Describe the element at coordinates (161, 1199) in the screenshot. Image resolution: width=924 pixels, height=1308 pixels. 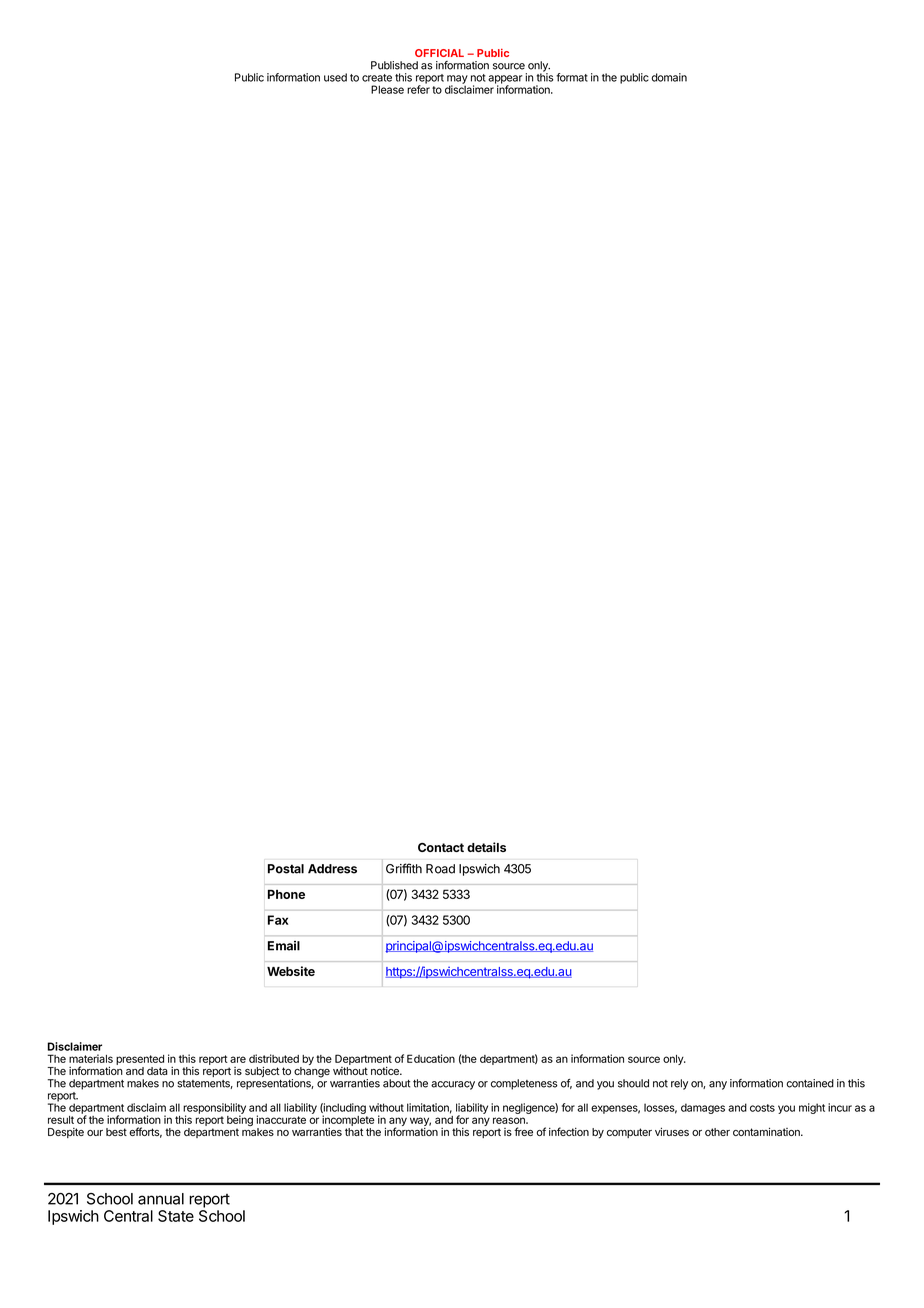
I see `annual` at that location.
